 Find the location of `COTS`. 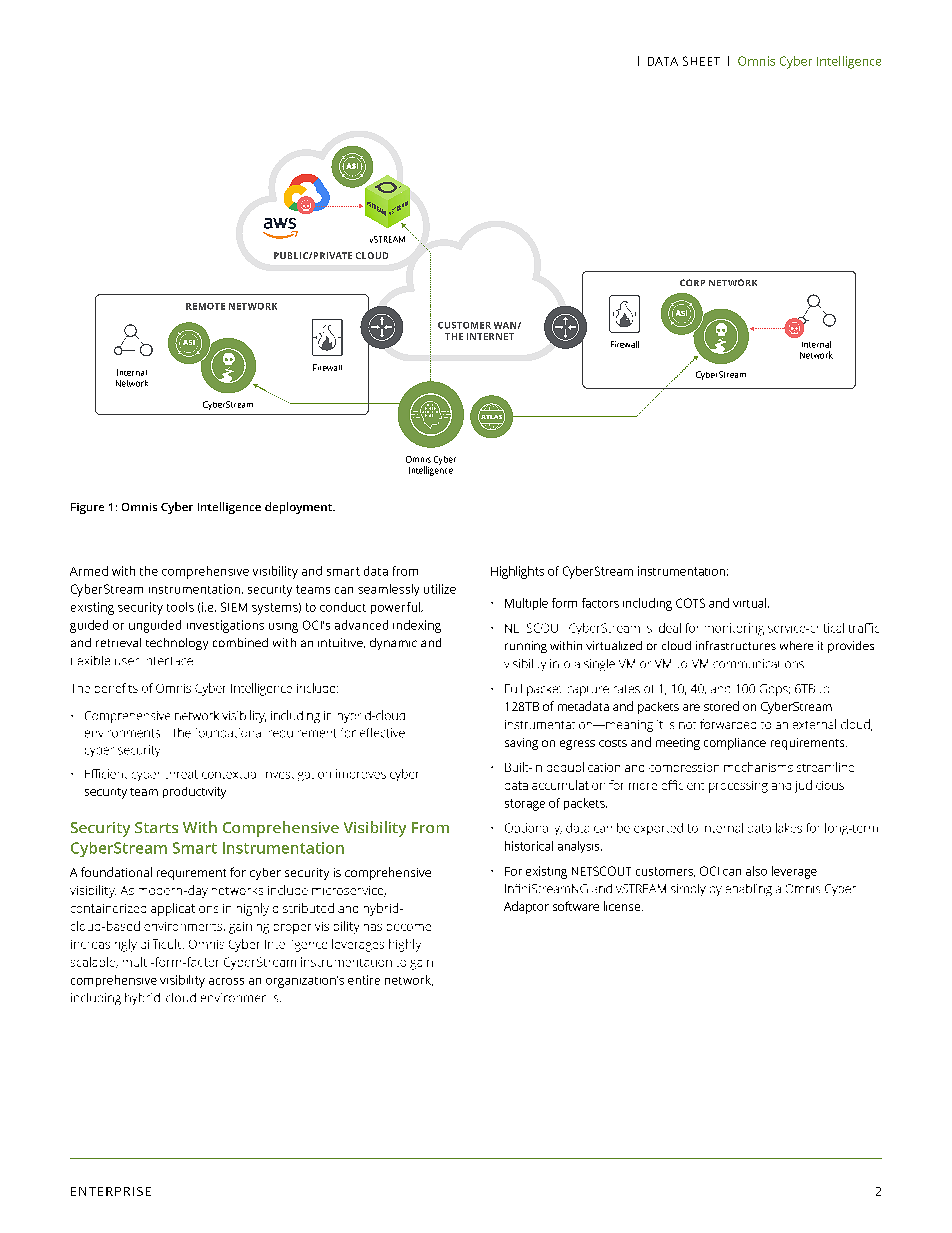

COTS is located at coordinates (690, 603).
